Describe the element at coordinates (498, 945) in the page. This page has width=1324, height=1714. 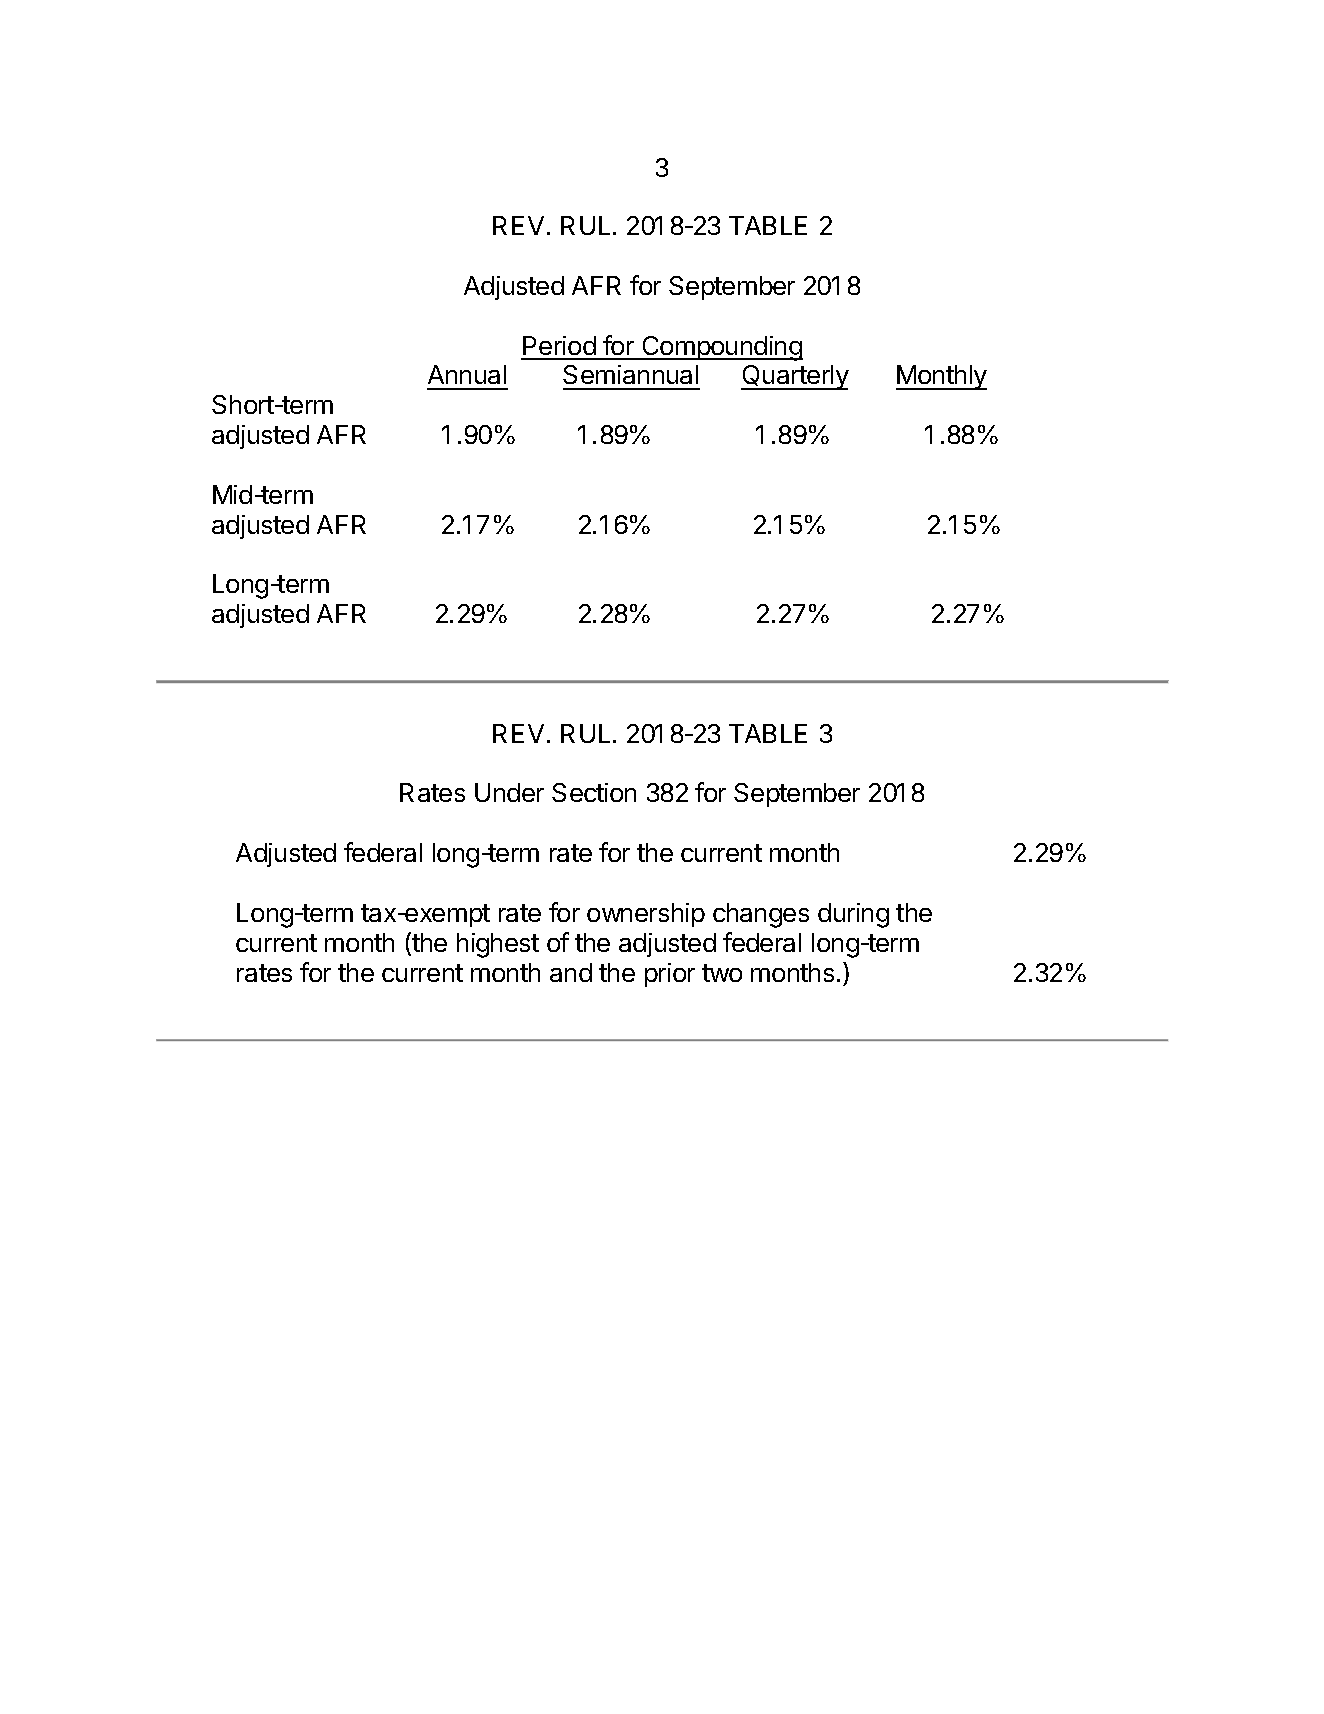
I see `highest` at that location.
